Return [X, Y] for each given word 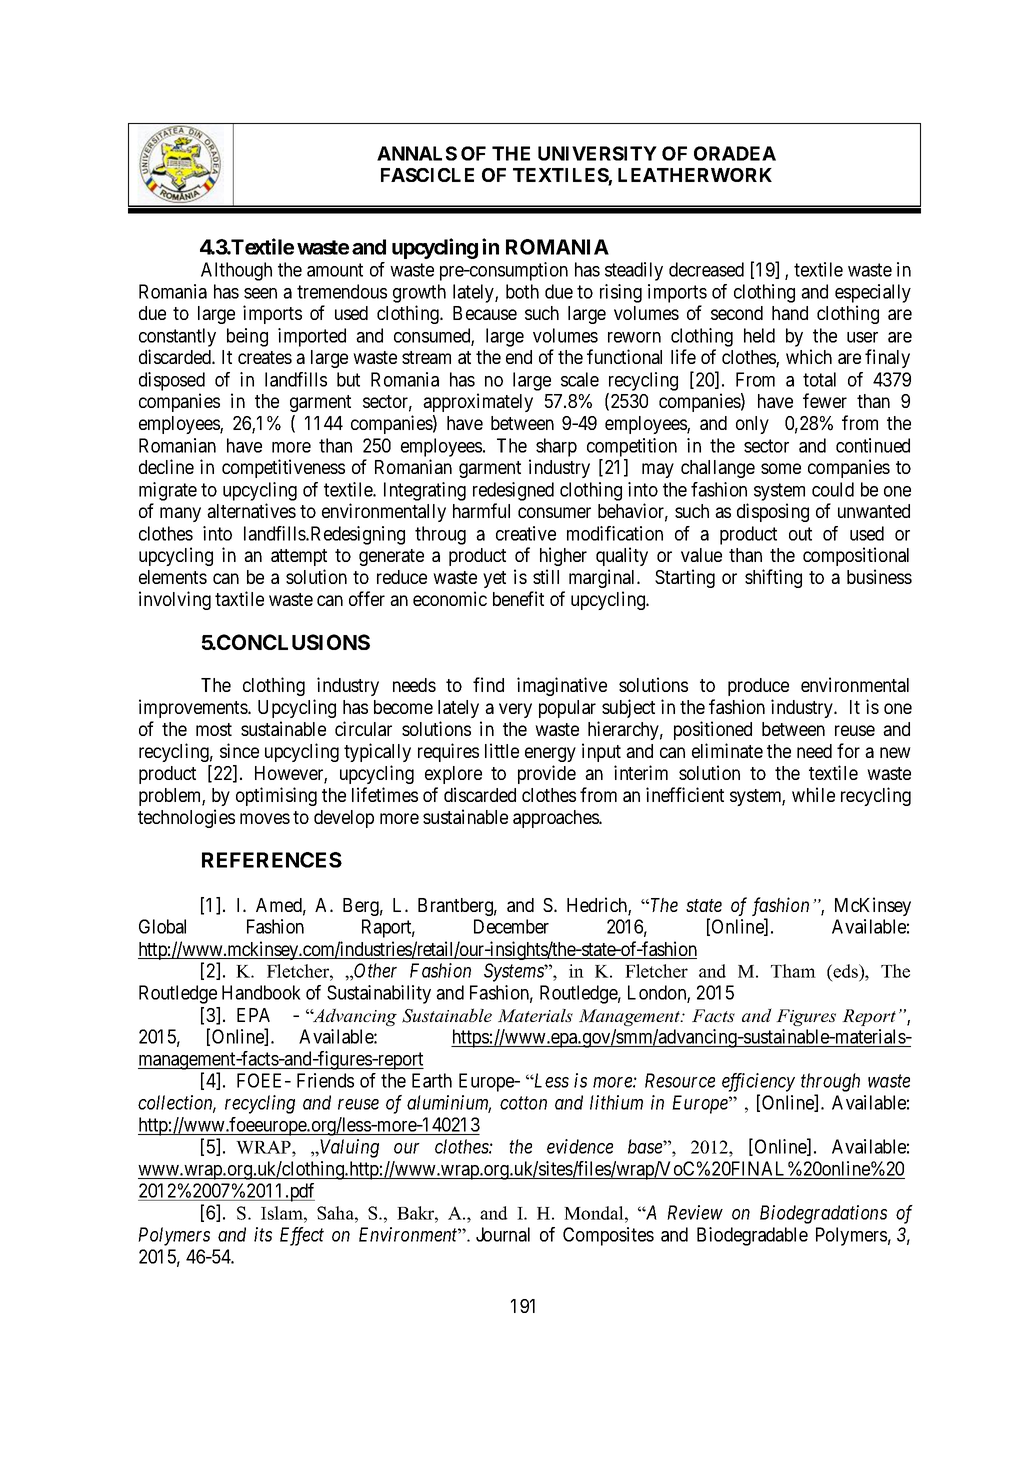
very [515, 710]
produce [758, 687]
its [263, 1234]
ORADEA [735, 153]
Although [236, 271]
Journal [503, 1234]
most [214, 729]
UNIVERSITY [597, 153]
